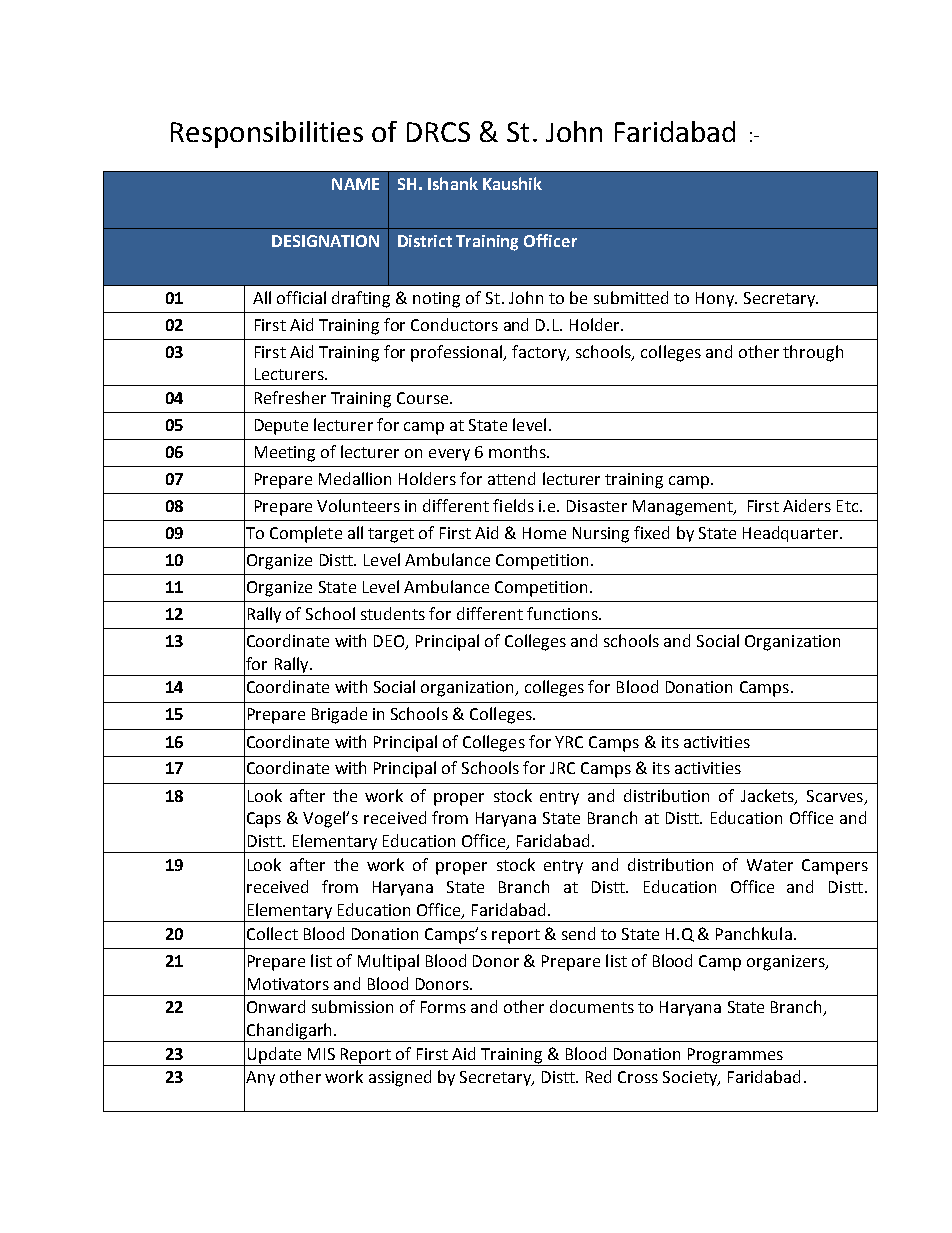 Image resolution: width=952 pixels, height=1233 pixels. What do you see at coordinates (425, 241) in the document?
I see `District` at bounding box center [425, 241].
